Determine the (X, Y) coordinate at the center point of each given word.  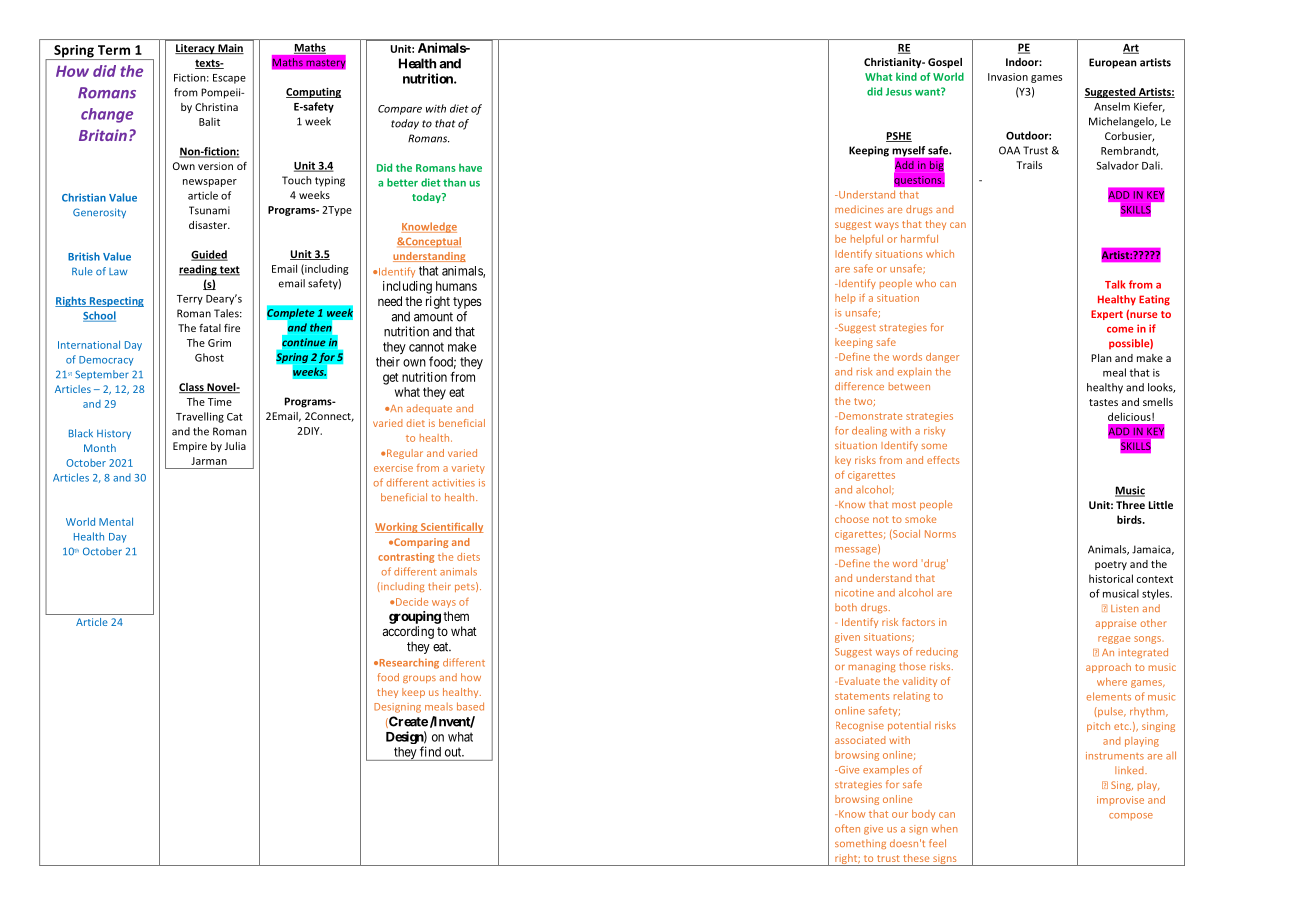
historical (1111, 578)
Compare (400, 110)
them (456, 616)
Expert (1107, 315)
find (430, 751)
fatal (210, 328)
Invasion (1008, 77)
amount (433, 317)
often (847, 828)
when (944, 829)
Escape (229, 79)
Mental (116, 521)
